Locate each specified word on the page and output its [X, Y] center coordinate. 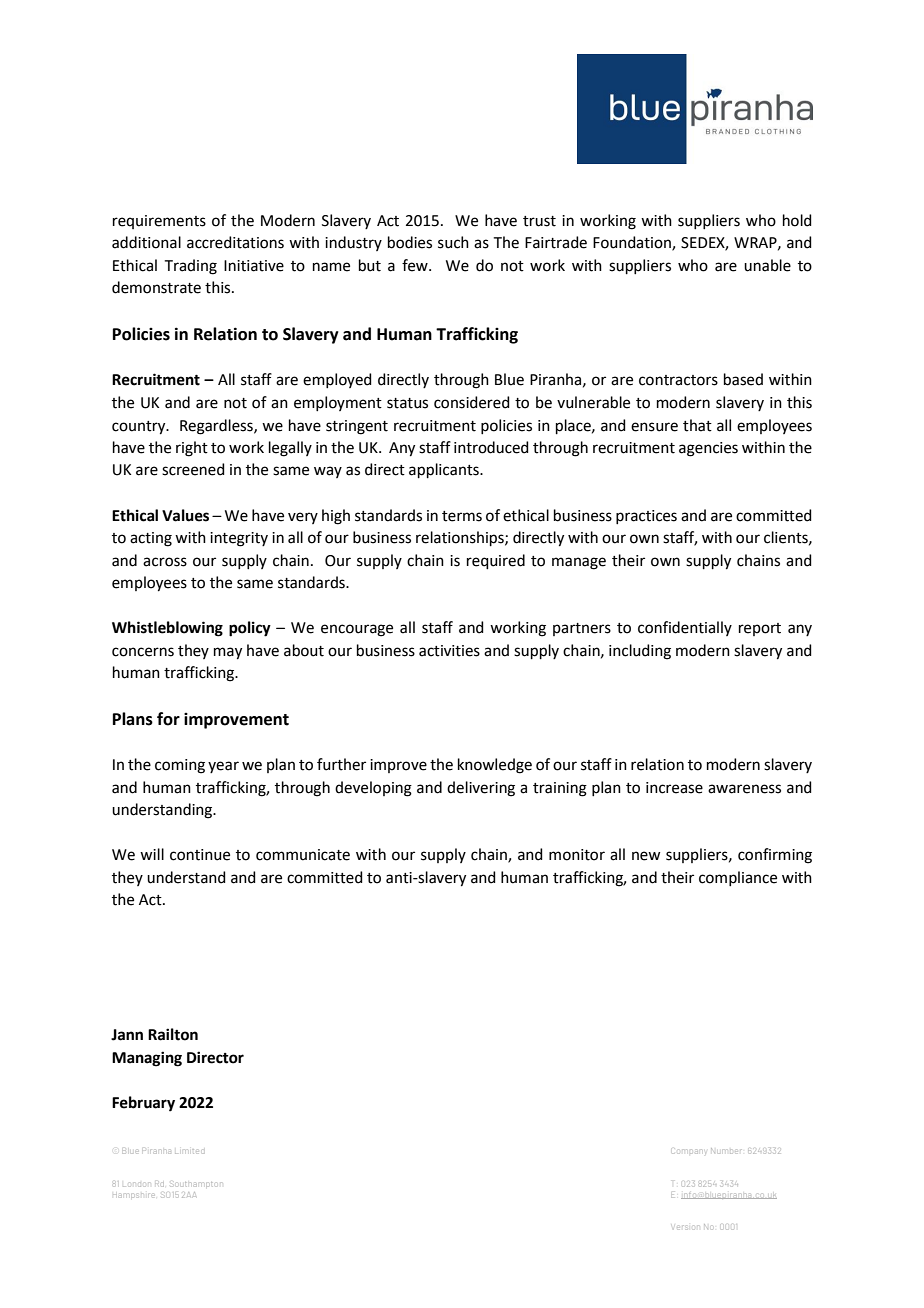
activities [449, 651]
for [168, 719]
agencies [708, 449]
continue [200, 855]
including [640, 652]
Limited [189, 1151]
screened [193, 469]
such [453, 242]
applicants [445, 470]
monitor [577, 855]
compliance [738, 878]
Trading [191, 267]
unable [767, 265]
